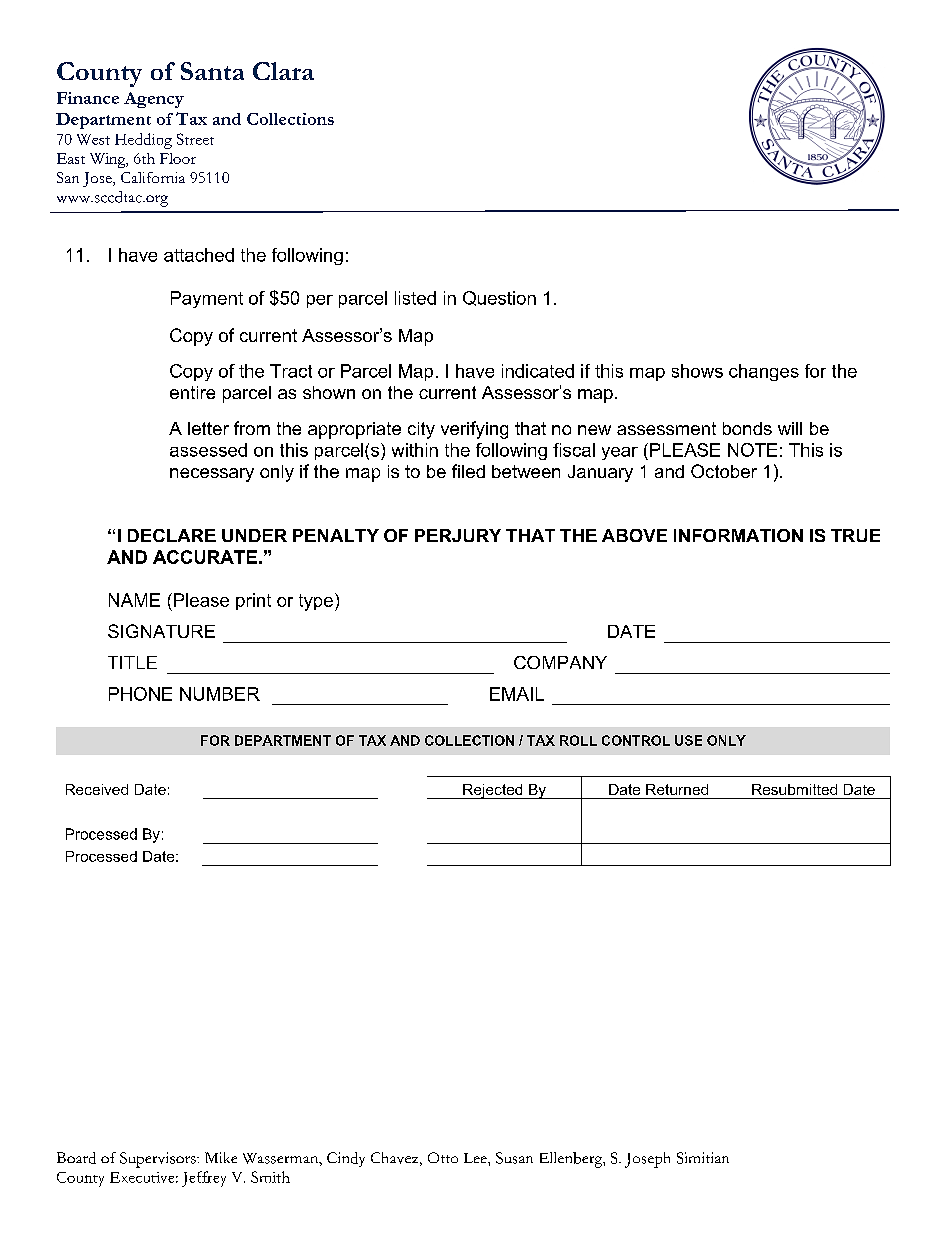 This screenshot has height=1233, width=952. What do you see at coordinates (514, 1158) in the screenshot?
I see `Susan` at bounding box center [514, 1158].
